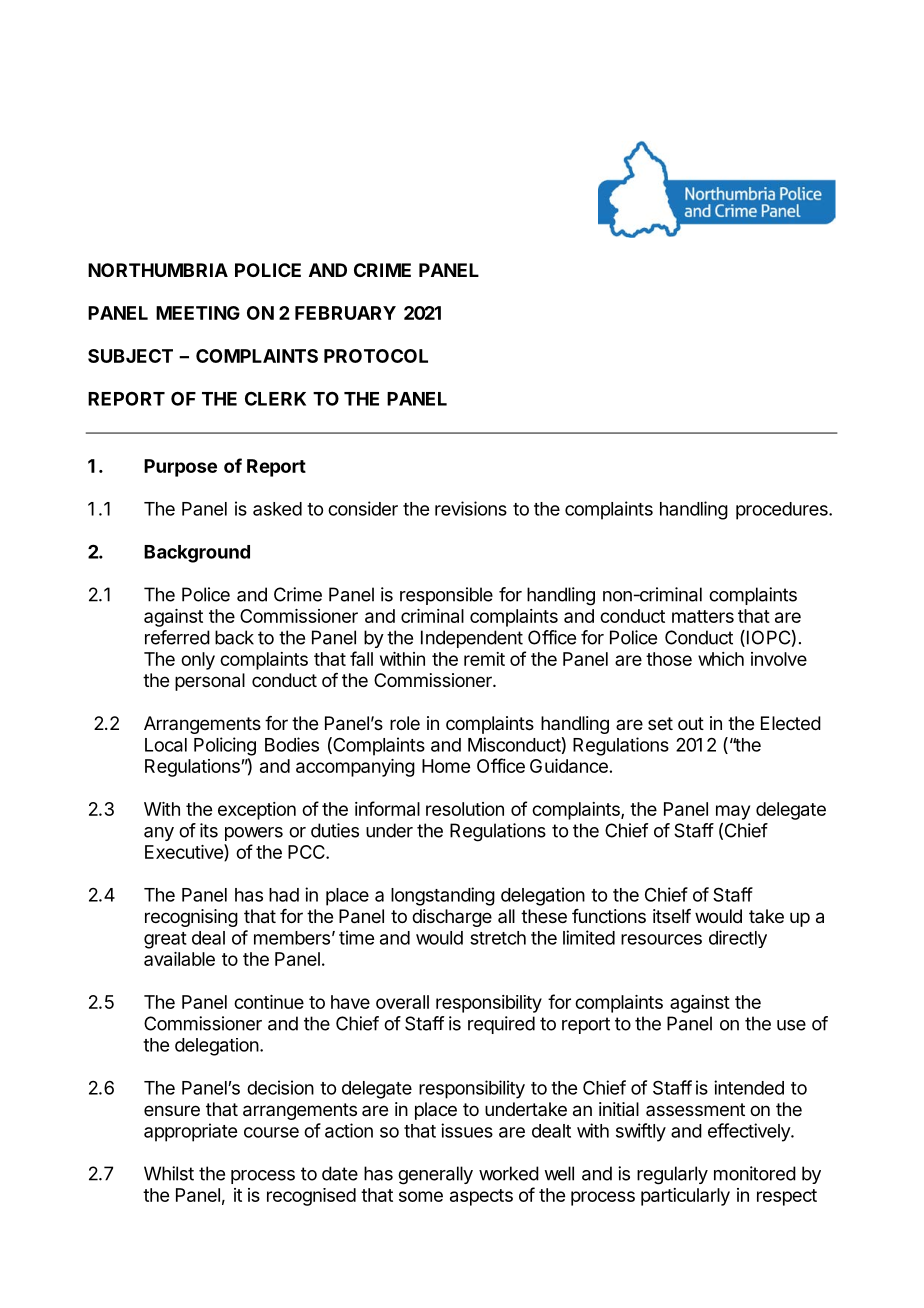 The width and height of the image is (924, 1308). What do you see at coordinates (345, 313) in the image?
I see `FEBRUARY` at bounding box center [345, 313].
